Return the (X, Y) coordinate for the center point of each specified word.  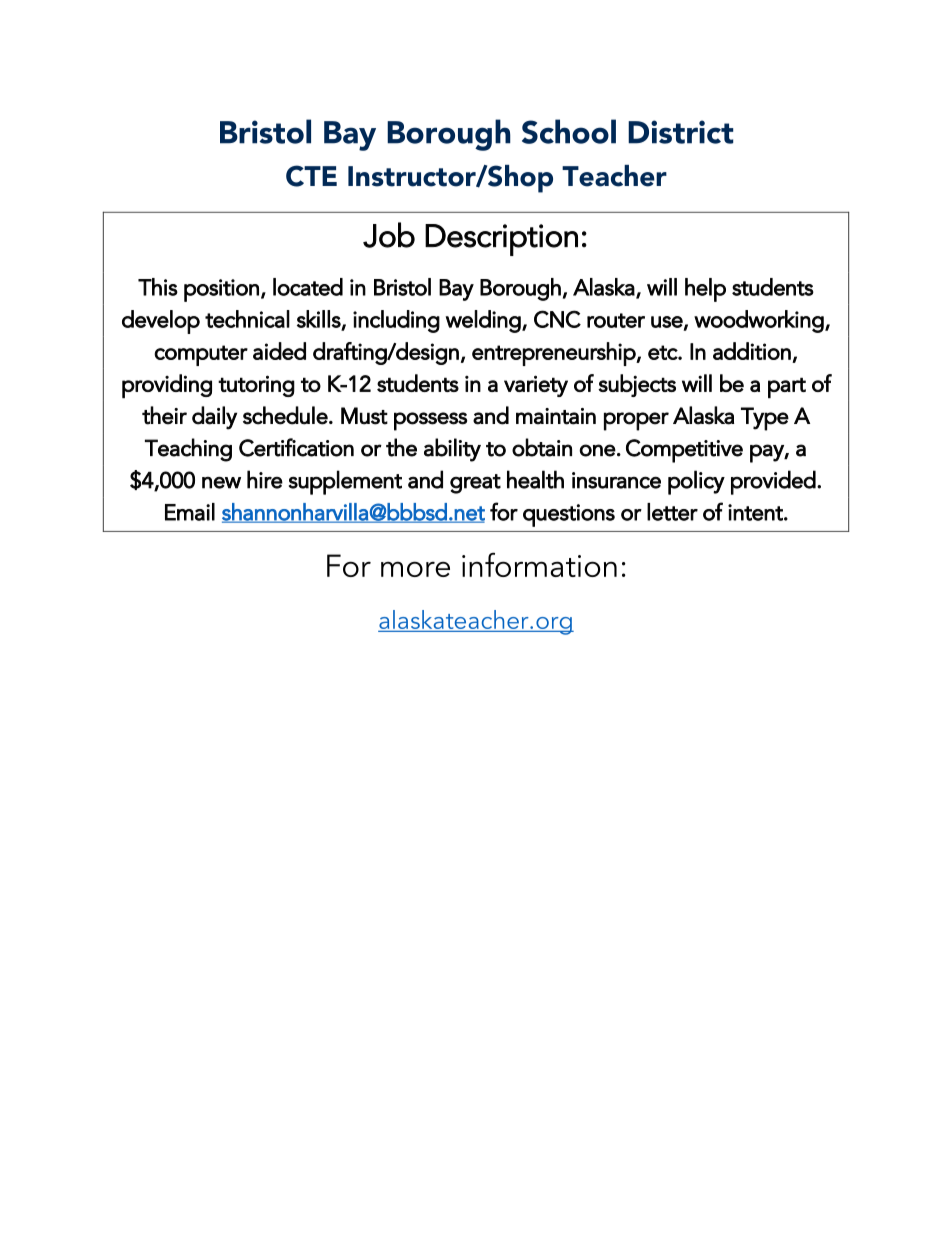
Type (765, 419)
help (705, 290)
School (569, 131)
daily (214, 418)
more (415, 569)
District (680, 132)
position (221, 290)
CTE (311, 176)
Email (190, 512)
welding (484, 321)
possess (430, 421)
